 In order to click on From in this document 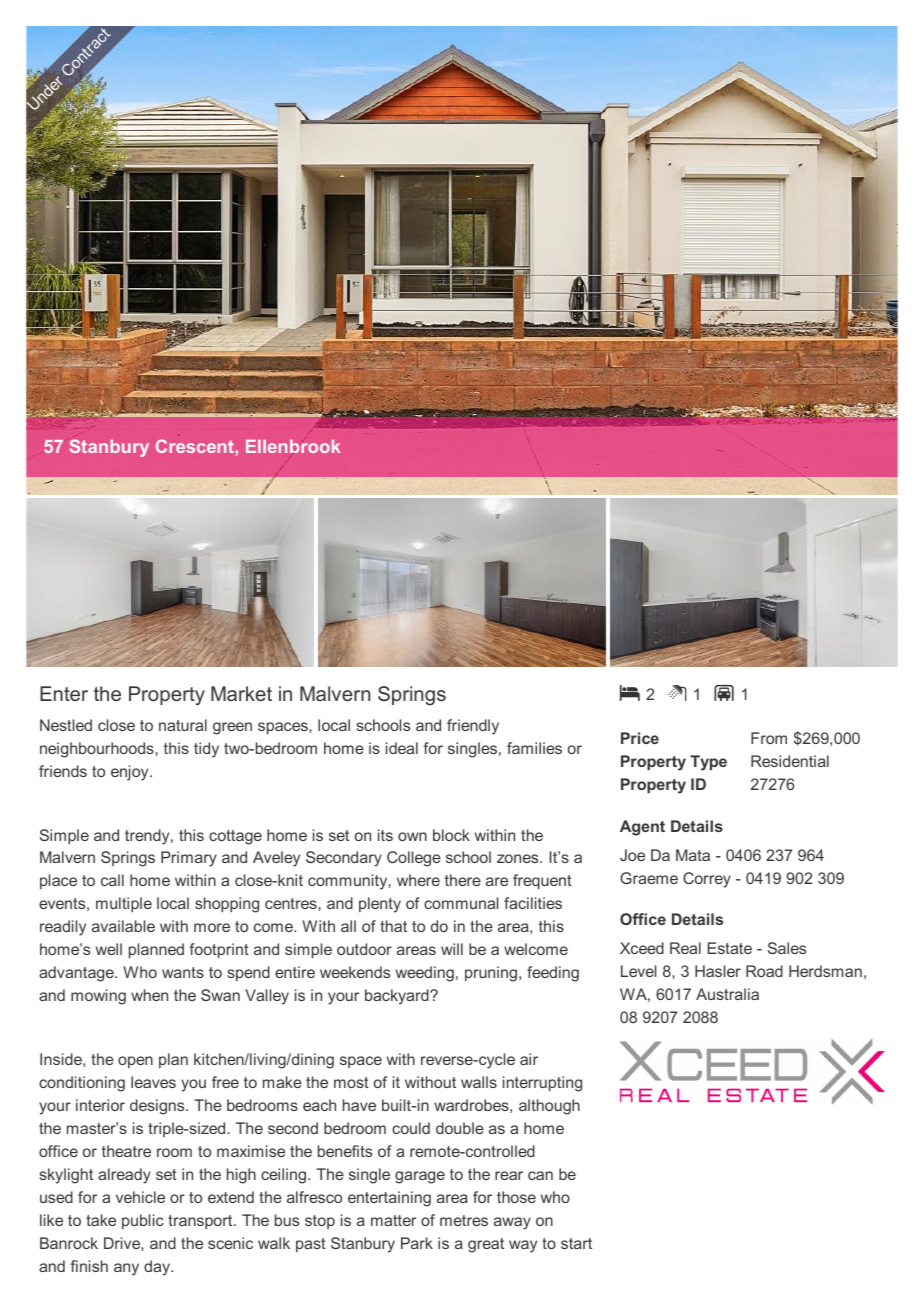, I will do `click(769, 738)`.
